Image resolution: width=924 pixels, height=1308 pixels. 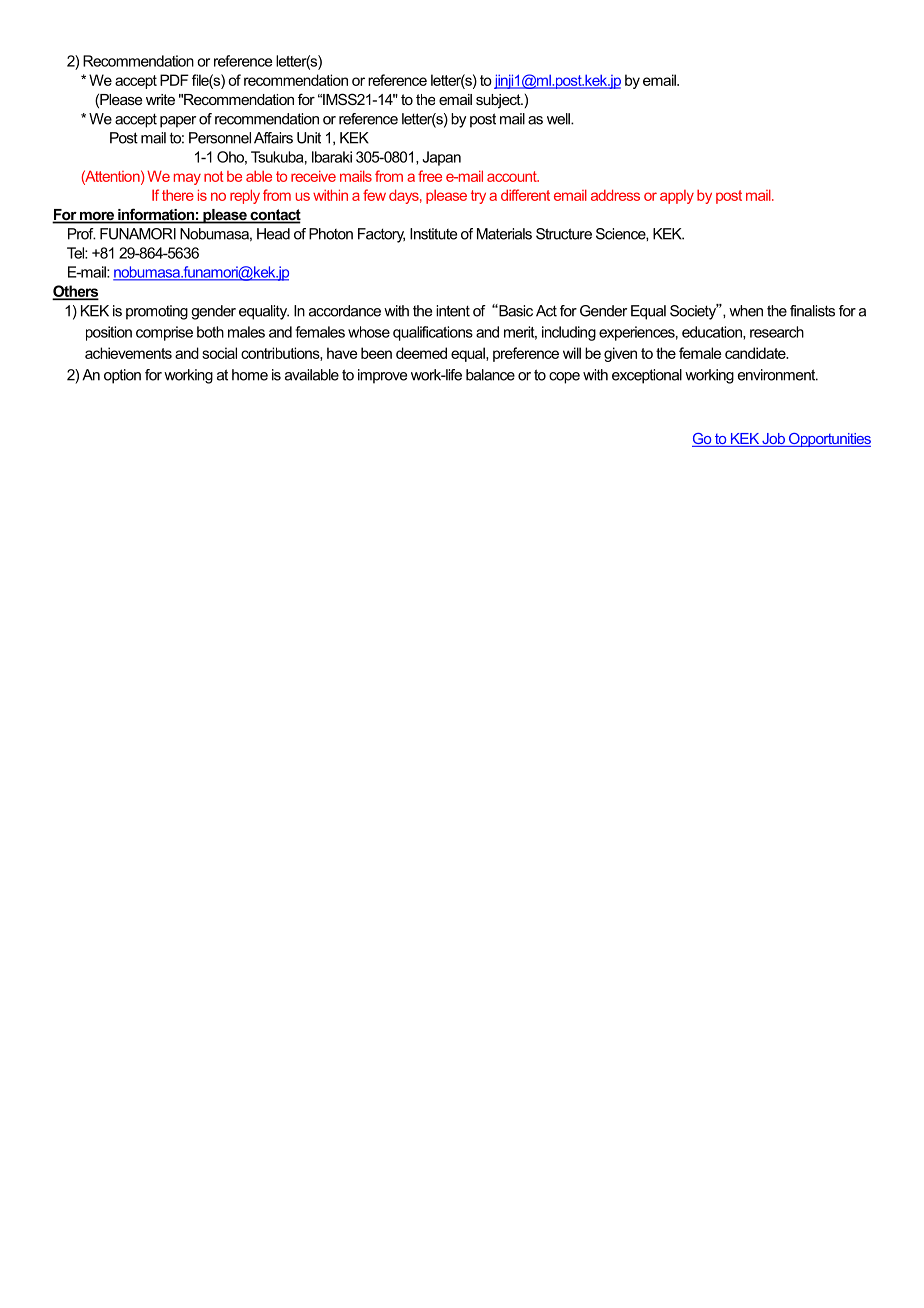 What do you see at coordinates (160, 99) in the screenshot?
I see `write` at bounding box center [160, 99].
